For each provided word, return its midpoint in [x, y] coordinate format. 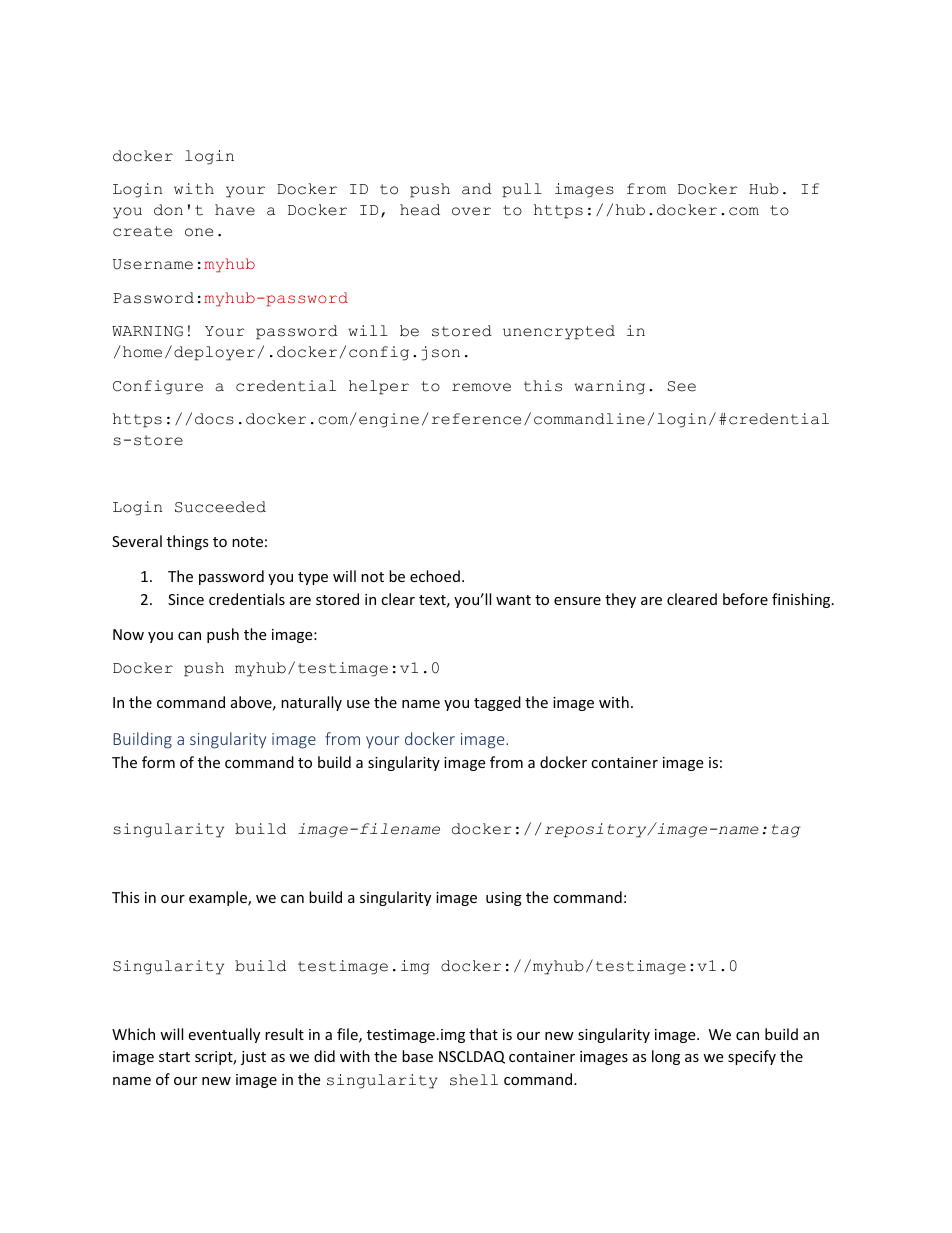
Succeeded [220, 507]
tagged [497, 703]
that [483, 1034]
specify [752, 1057]
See [681, 386]
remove [481, 387]
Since [186, 599]
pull [522, 190]
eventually [224, 1035]
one [199, 232]
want [513, 600]
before [745, 599]
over [471, 211]
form [158, 762]
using [504, 899]
